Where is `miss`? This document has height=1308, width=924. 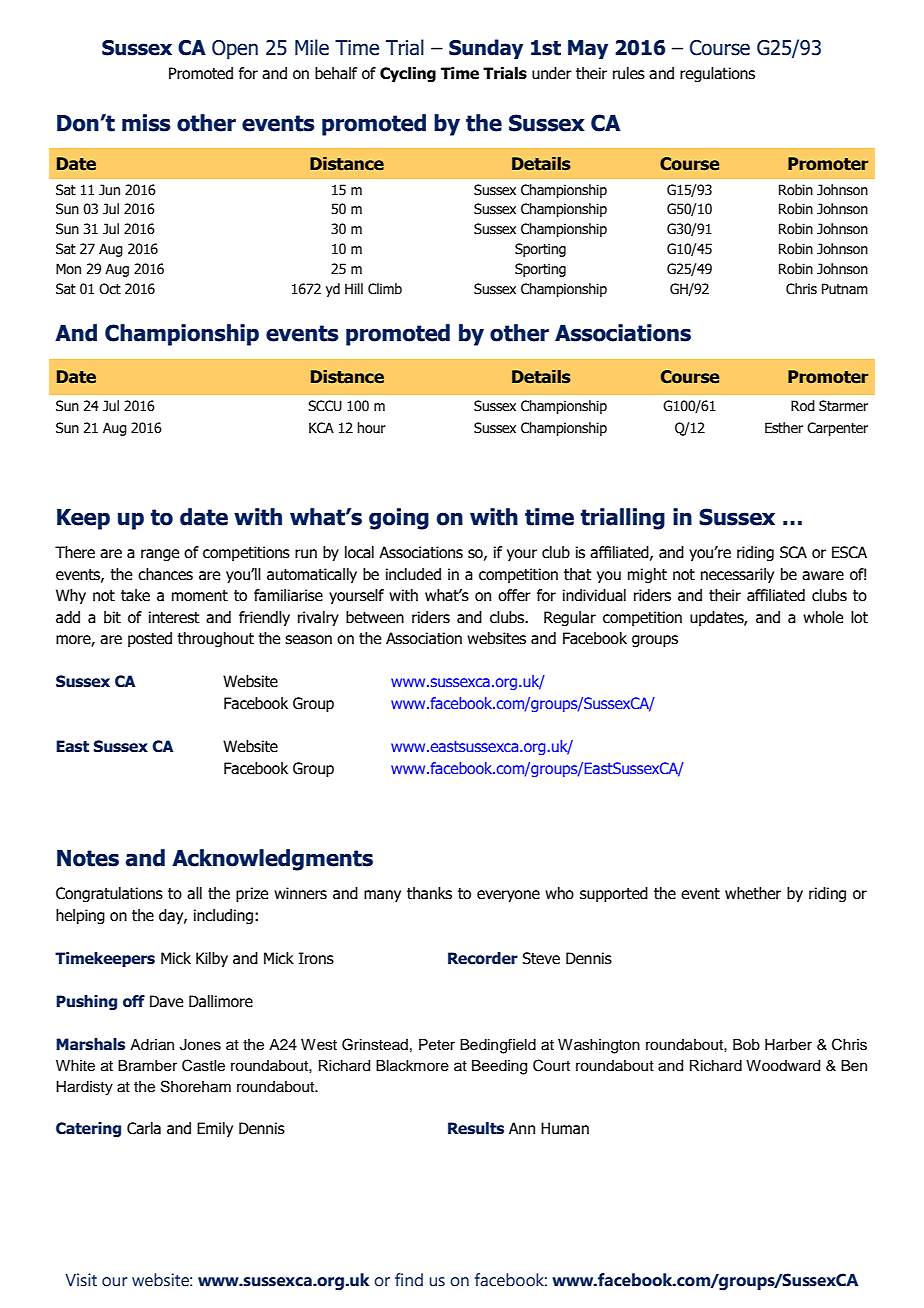
miss is located at coordinates (146, 123).
